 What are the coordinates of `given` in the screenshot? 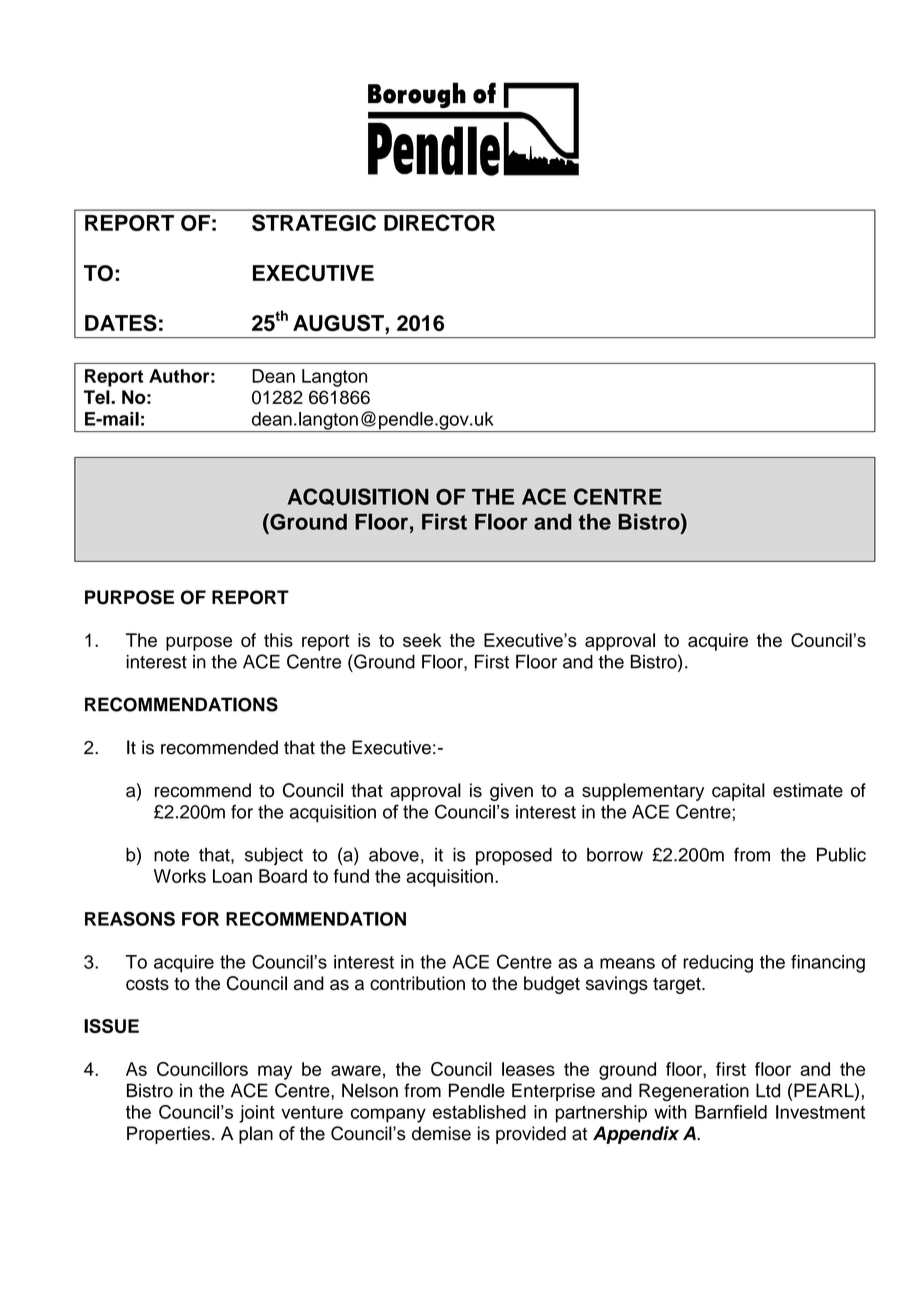 It's located at (511, 792).
